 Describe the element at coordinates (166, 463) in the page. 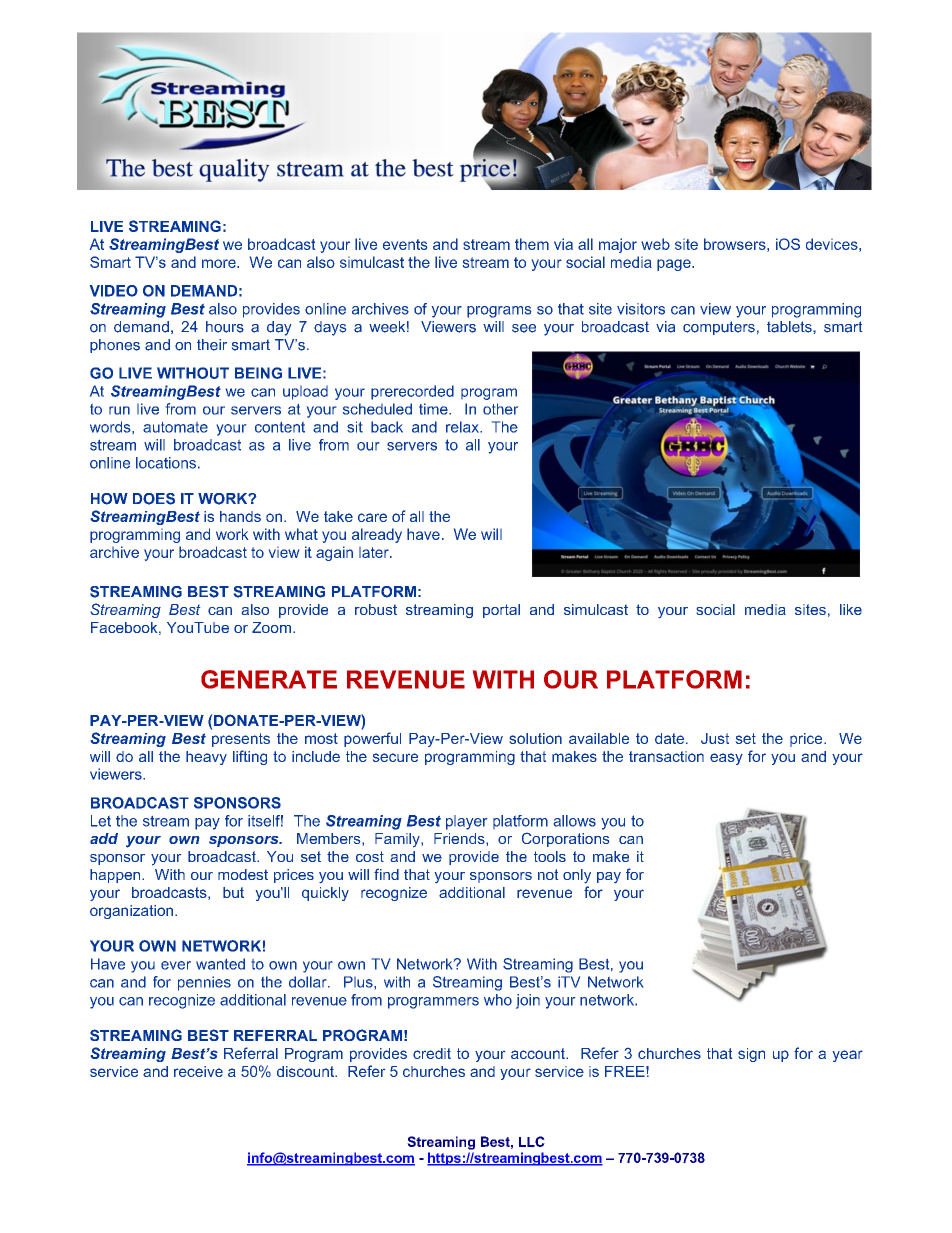

I see `locations` at that location.
